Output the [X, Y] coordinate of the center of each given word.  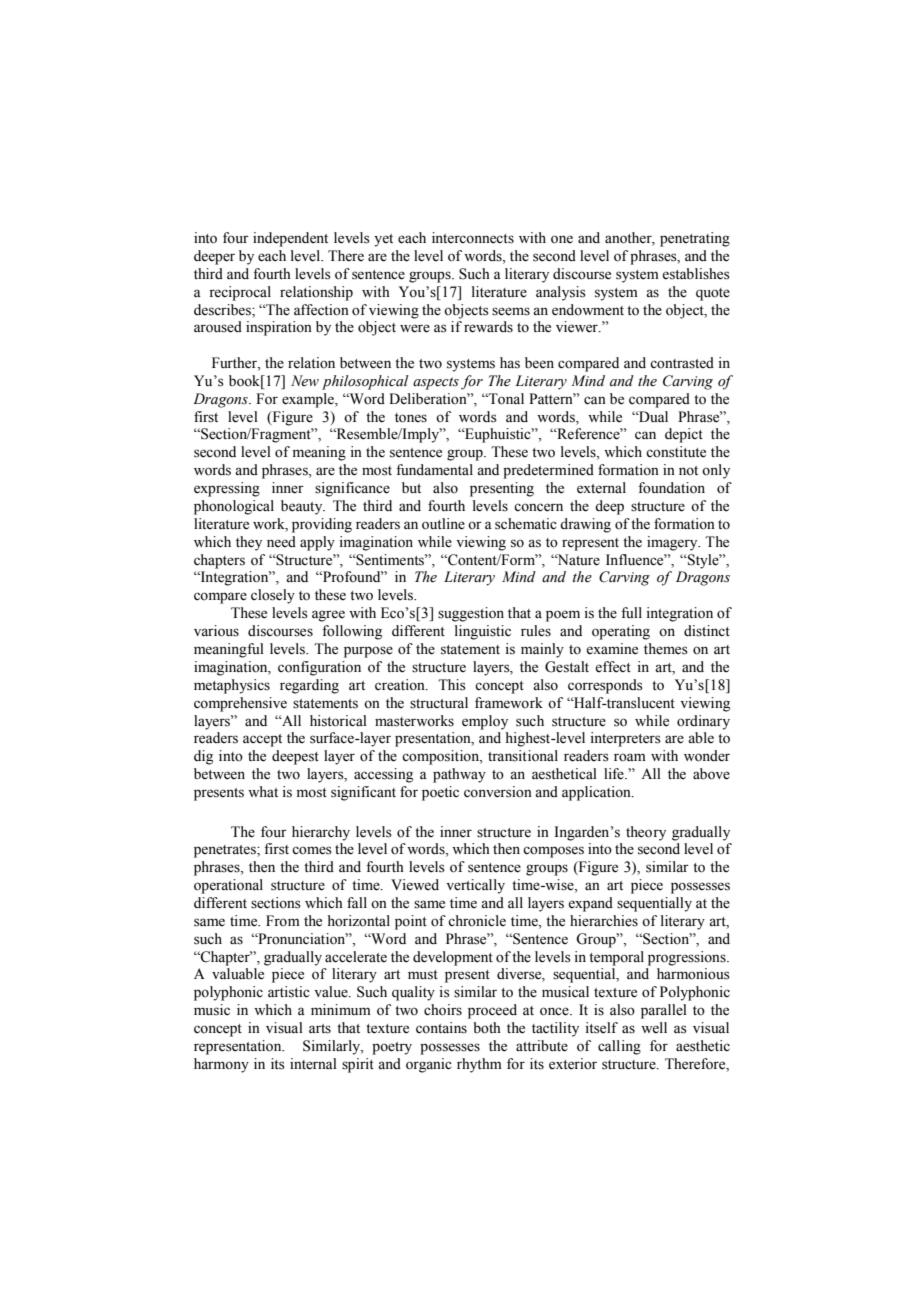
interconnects [473, 238]
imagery [673, 543]
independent [290, 239]
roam [630, 757]
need [281, 542]
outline [443, 524]
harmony [221, 1065]
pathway [459, 775]
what [263, 791]
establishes [696, 274]
